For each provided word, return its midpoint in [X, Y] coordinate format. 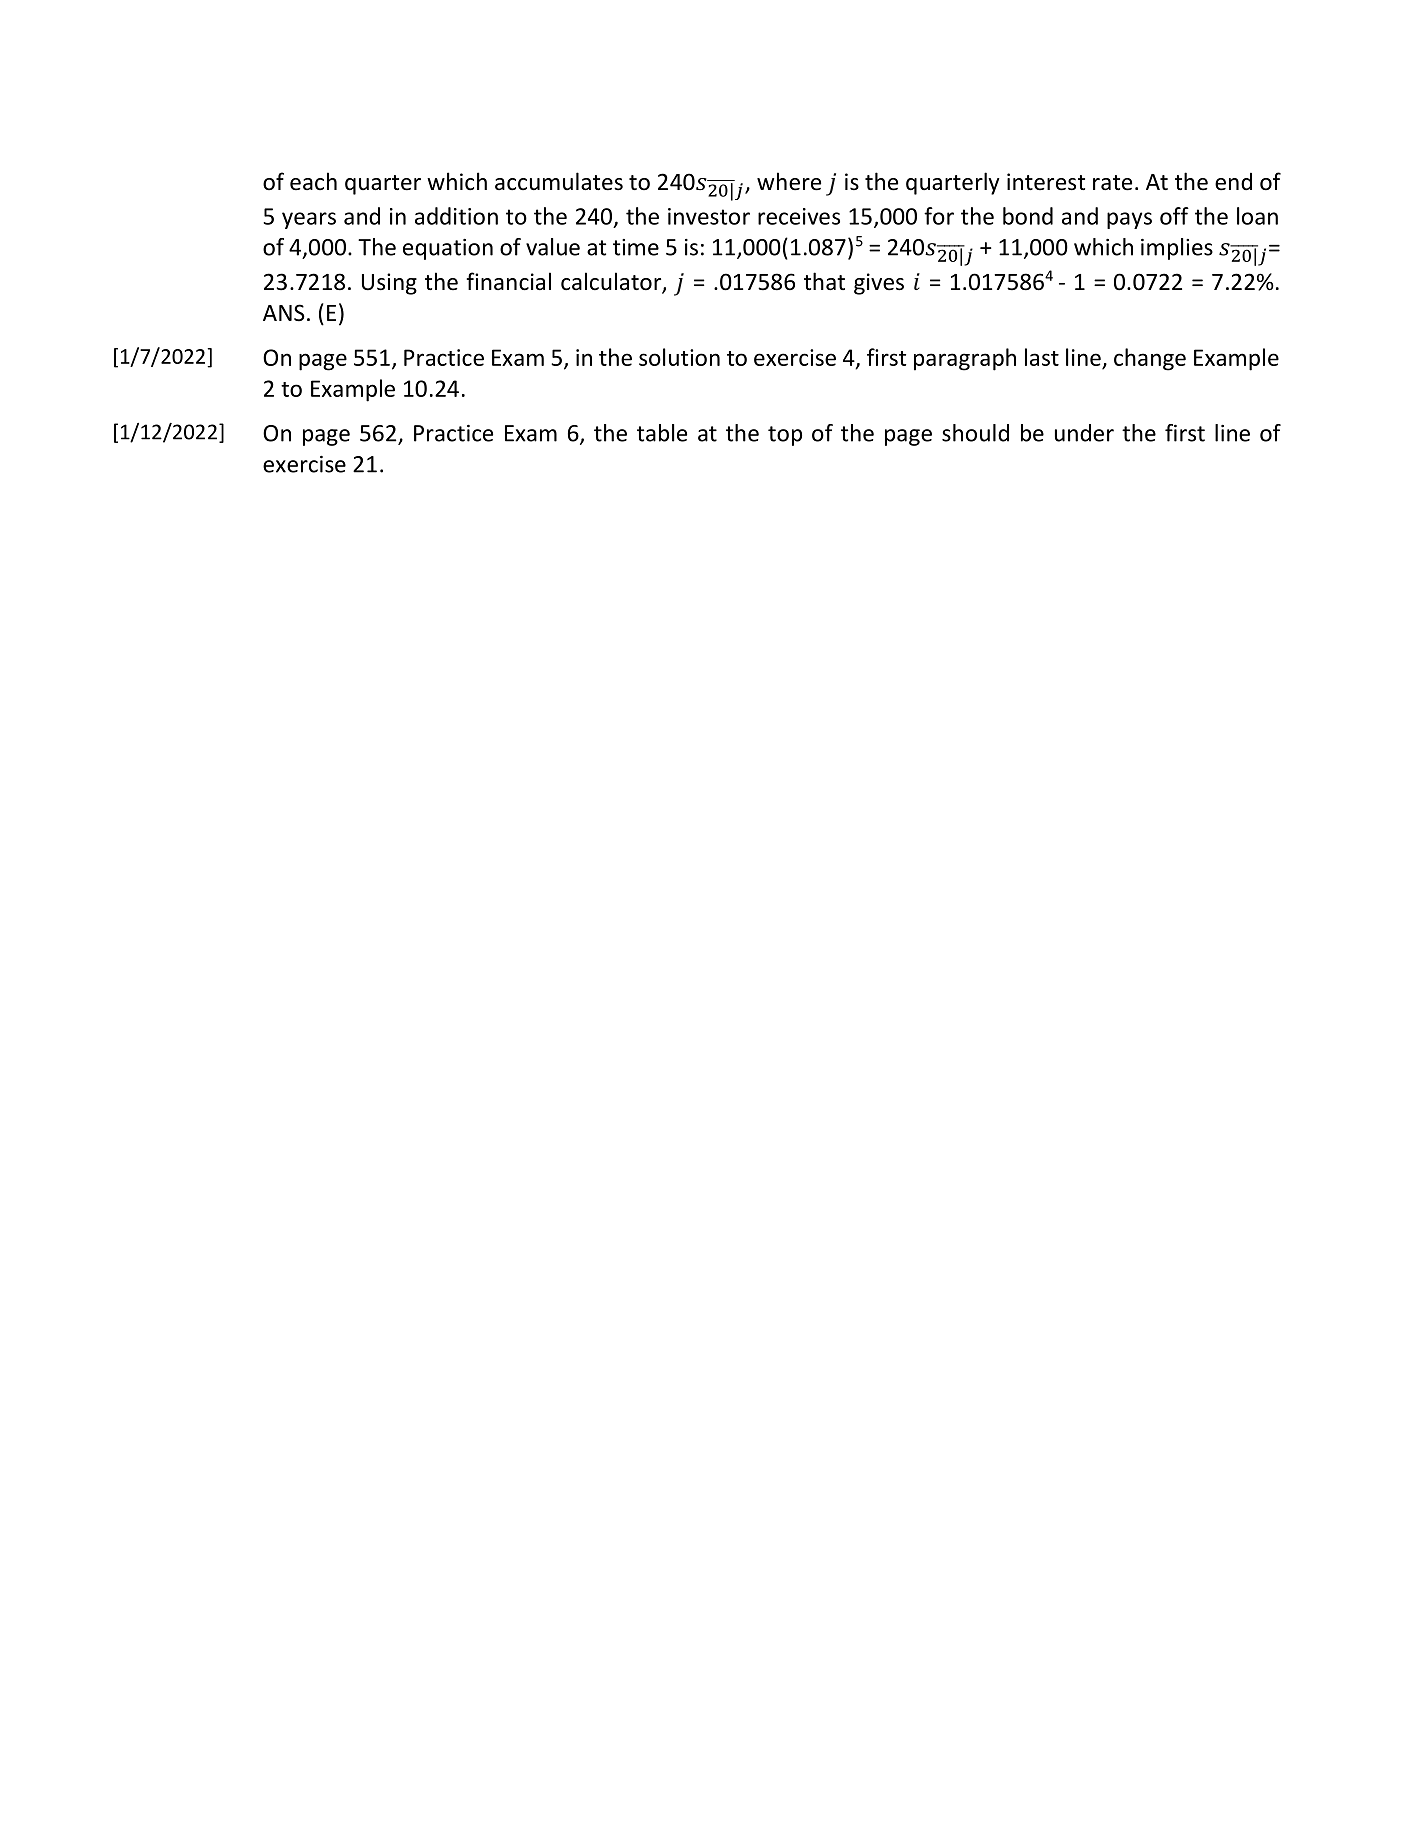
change [1150, 359]
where [789, 181]
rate [1112, 183]
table [662, 433]
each [313, 181]
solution [679, 357]
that [824, 281]
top [785, 436]
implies [1177, 249]
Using [389, 284]
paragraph [965, 359]
